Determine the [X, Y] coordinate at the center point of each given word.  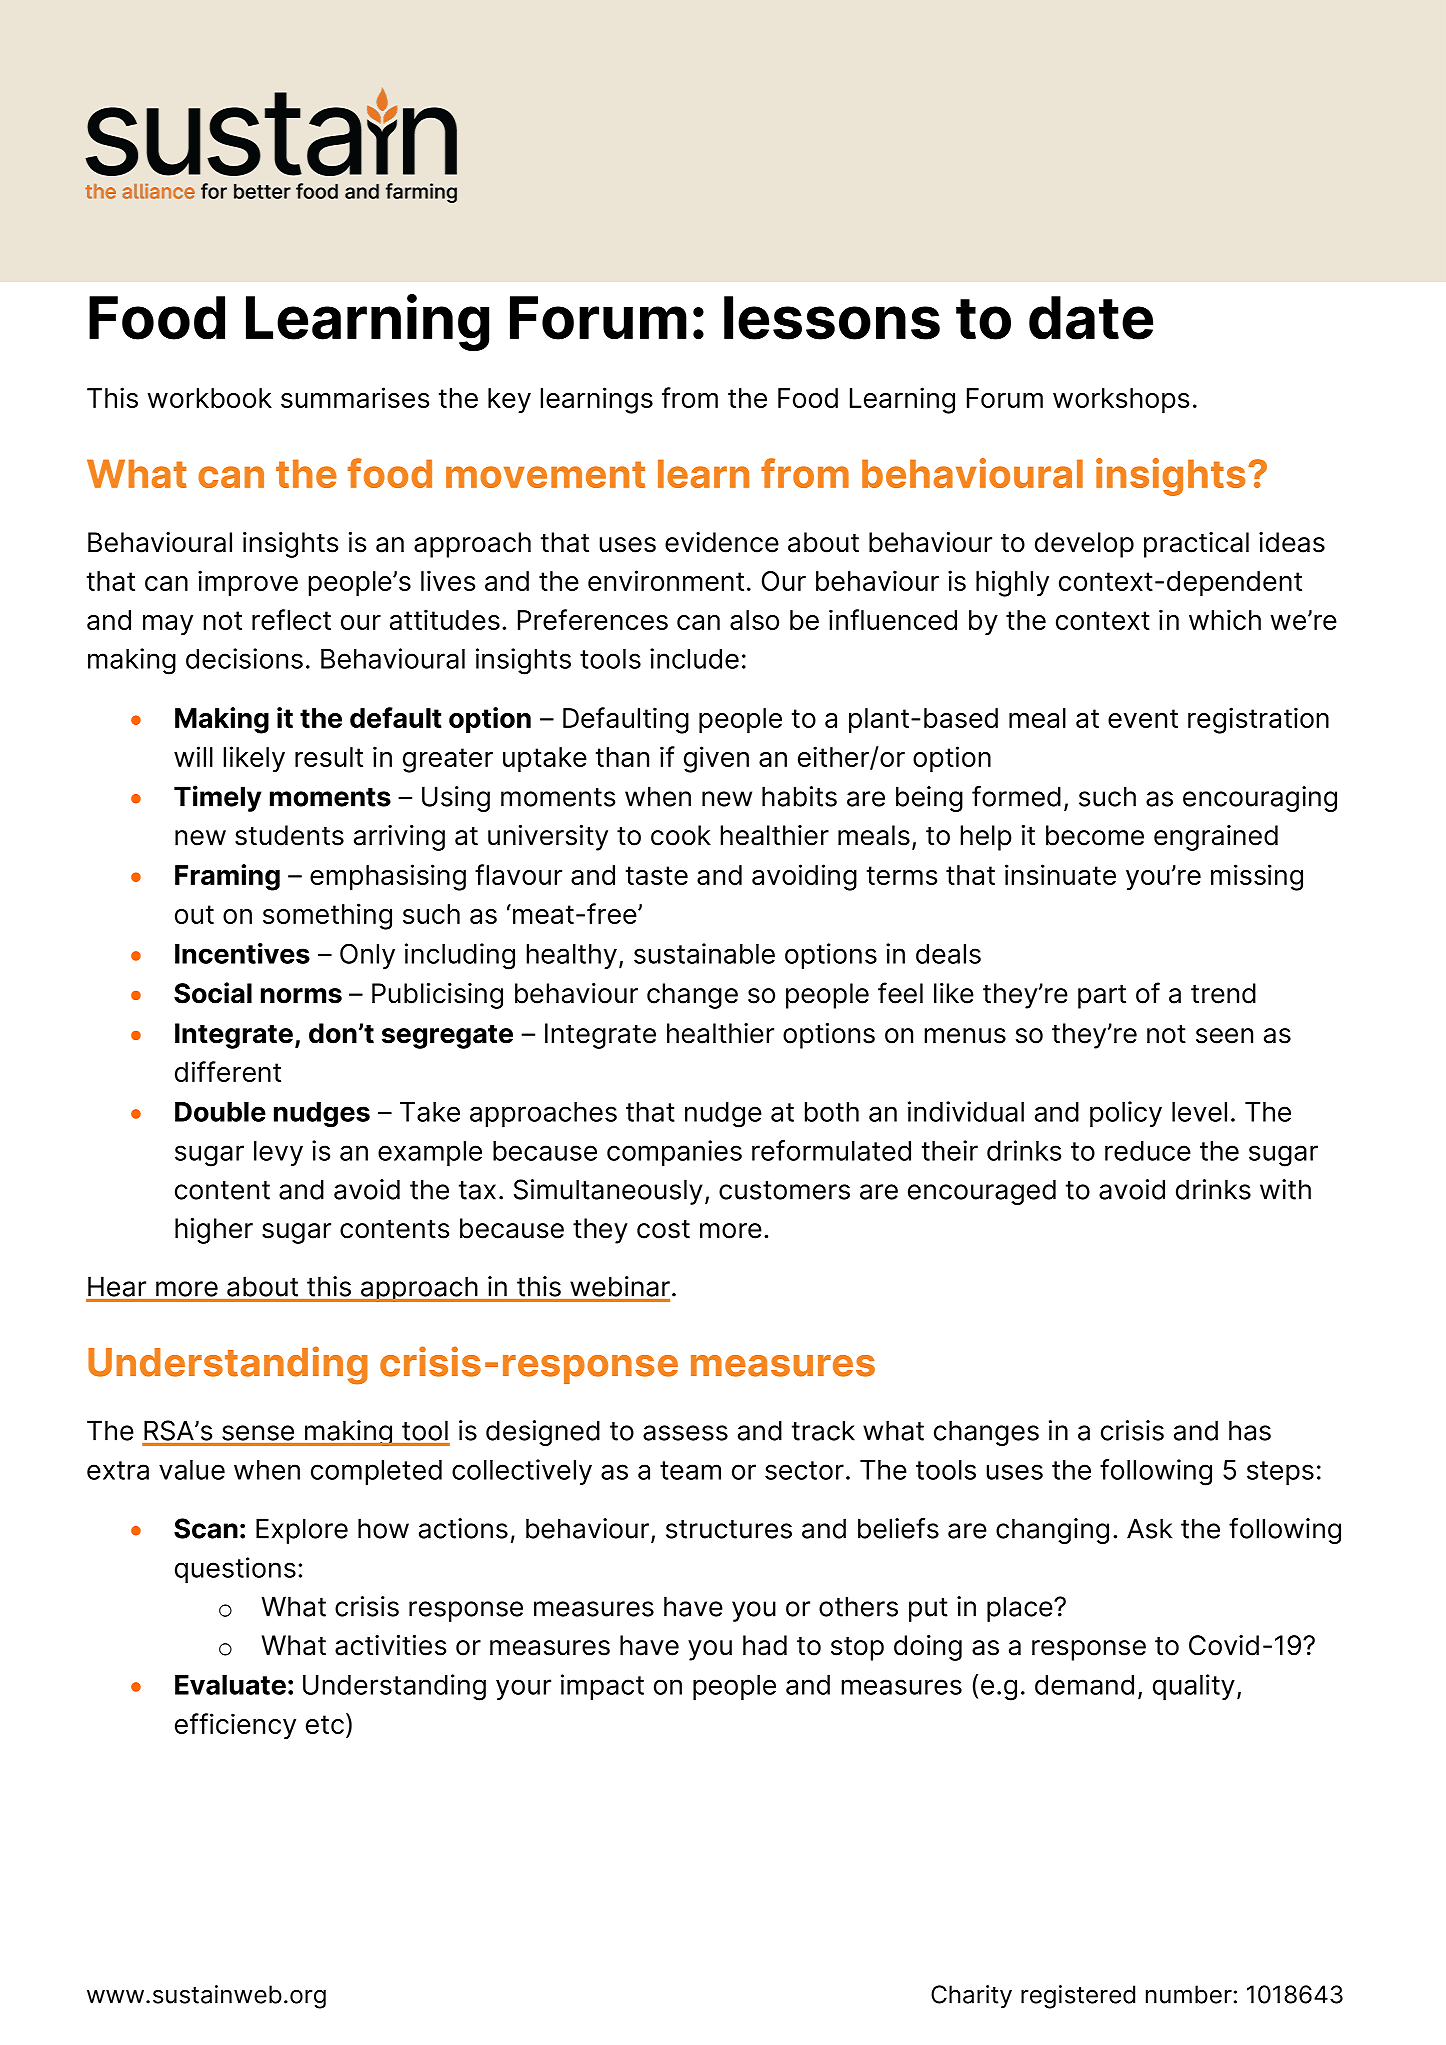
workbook [210, 398]
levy [278, 1153]
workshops [1121, 401]
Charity [971, 1996]
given [716, 759]
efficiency [235, 1726]
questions [235, 1570]
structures [729, 1529]
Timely [218, 798]
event [1143, 718]
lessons [832, 318]
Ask [1149, 1528]
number [1189, 1994]
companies [674, 1153]
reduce [1148, 1151]
